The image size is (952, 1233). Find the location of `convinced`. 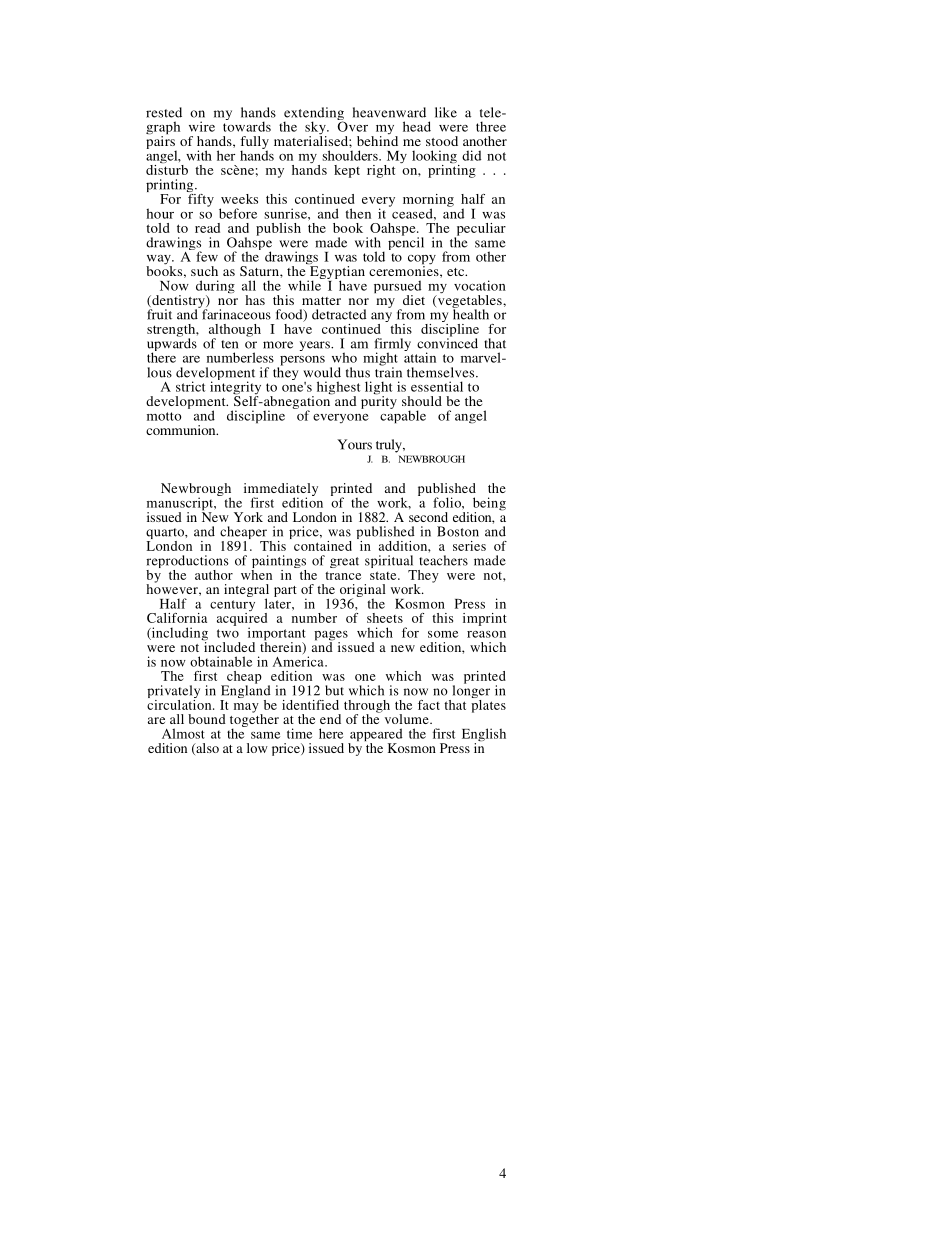

convinced is located at coordinates (447, 342).
